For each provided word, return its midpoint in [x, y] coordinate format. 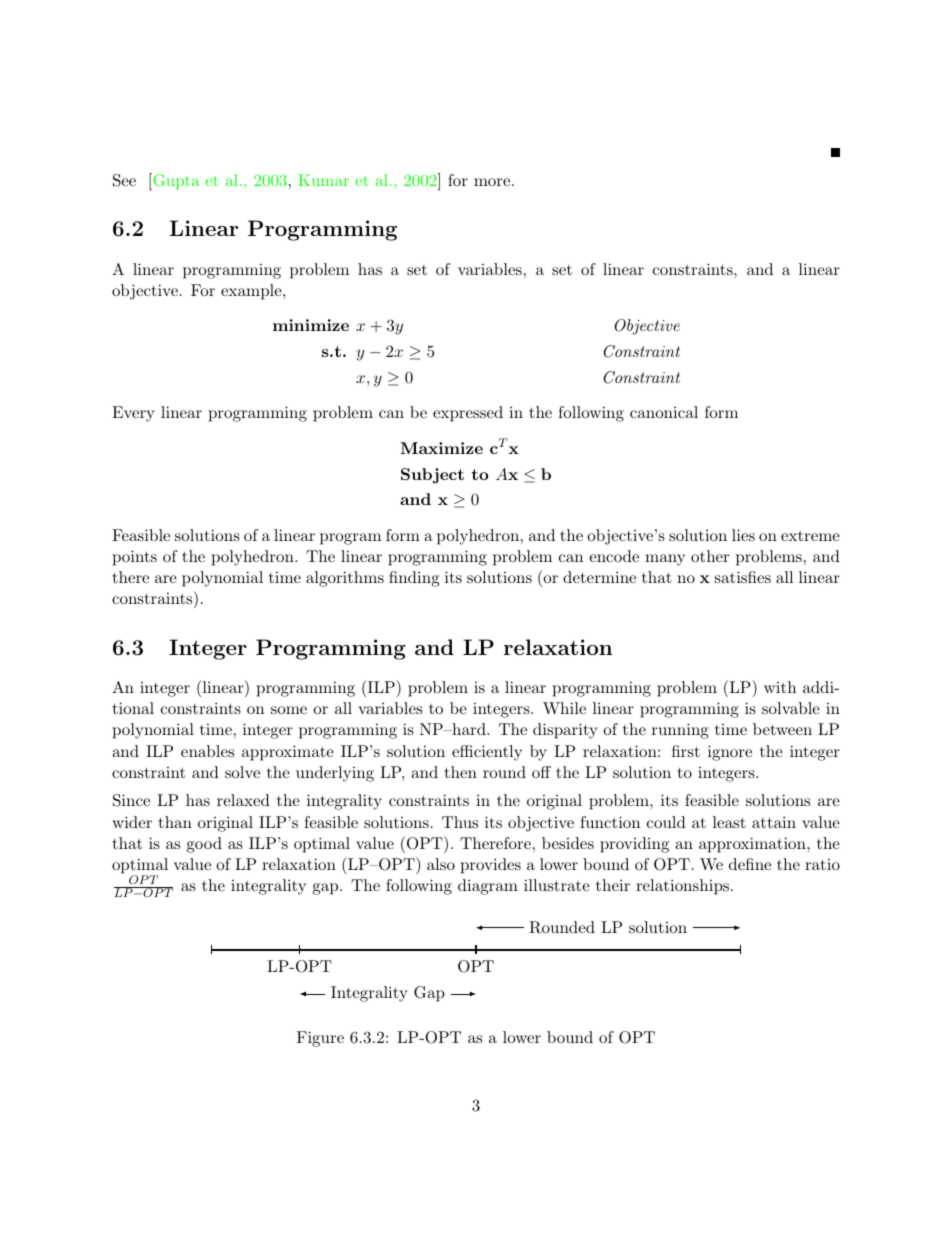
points [135, 558]
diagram [488, 887]
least [729, 822]
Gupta [175, 182]
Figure [320, 1039]
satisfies [743, 577]
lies [743, 535]
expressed [468, 414]
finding [414, 579]
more [492, 182]
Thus [460, 822]
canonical [664, 412]
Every [133, 414]
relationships [682, 887]
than [175, 822]
